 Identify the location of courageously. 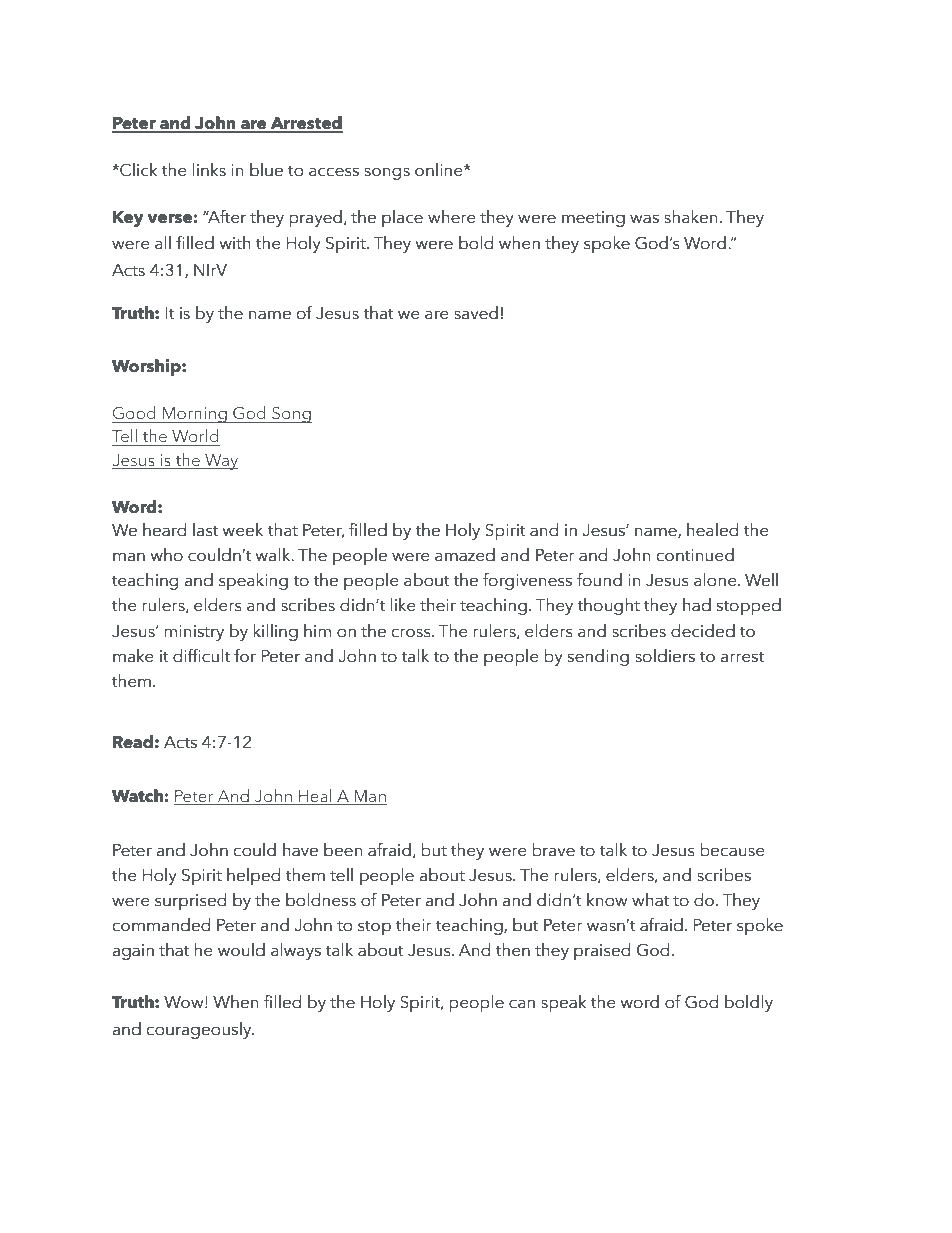
(200, 1030).
